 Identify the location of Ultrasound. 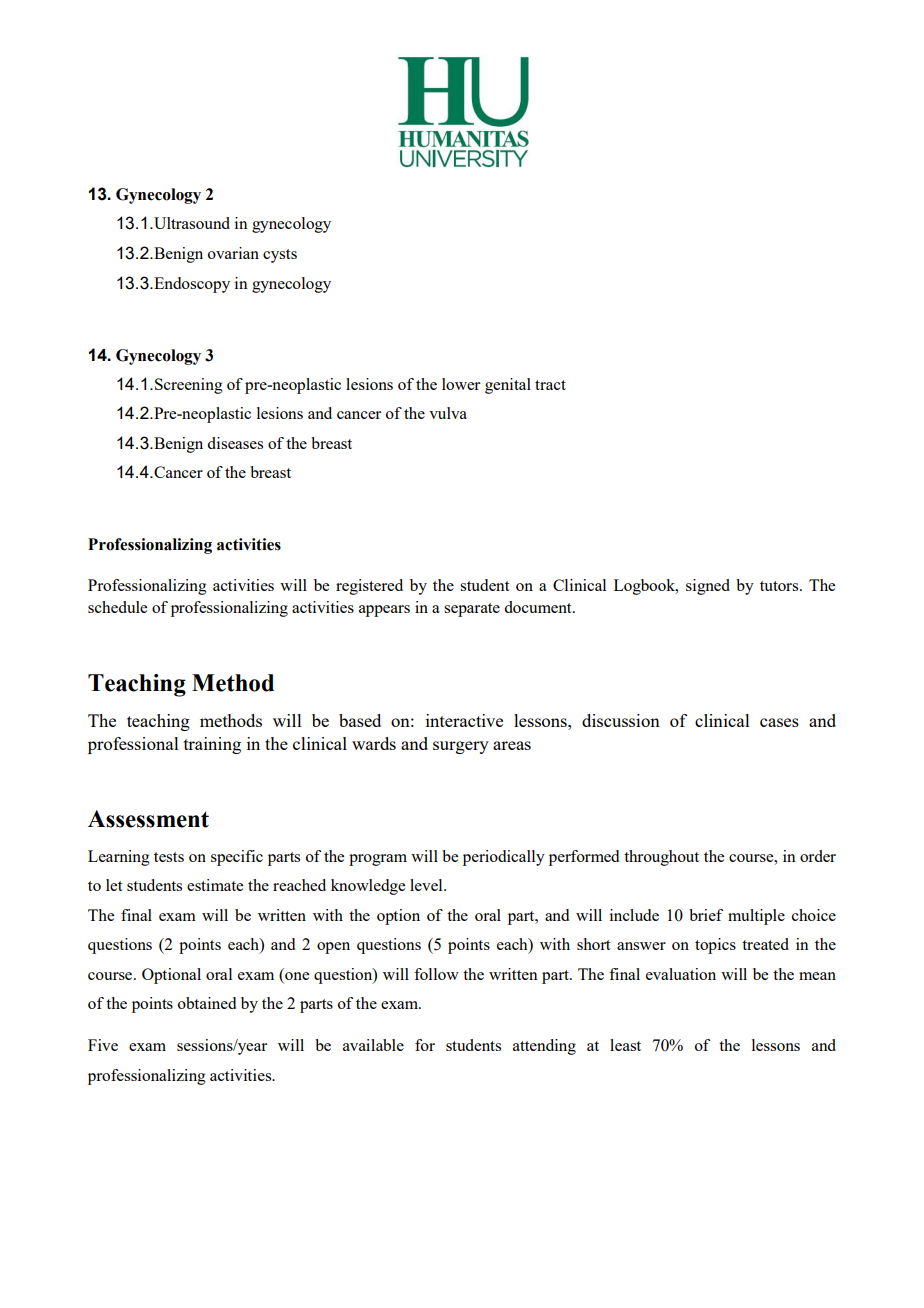
(192, 223).
